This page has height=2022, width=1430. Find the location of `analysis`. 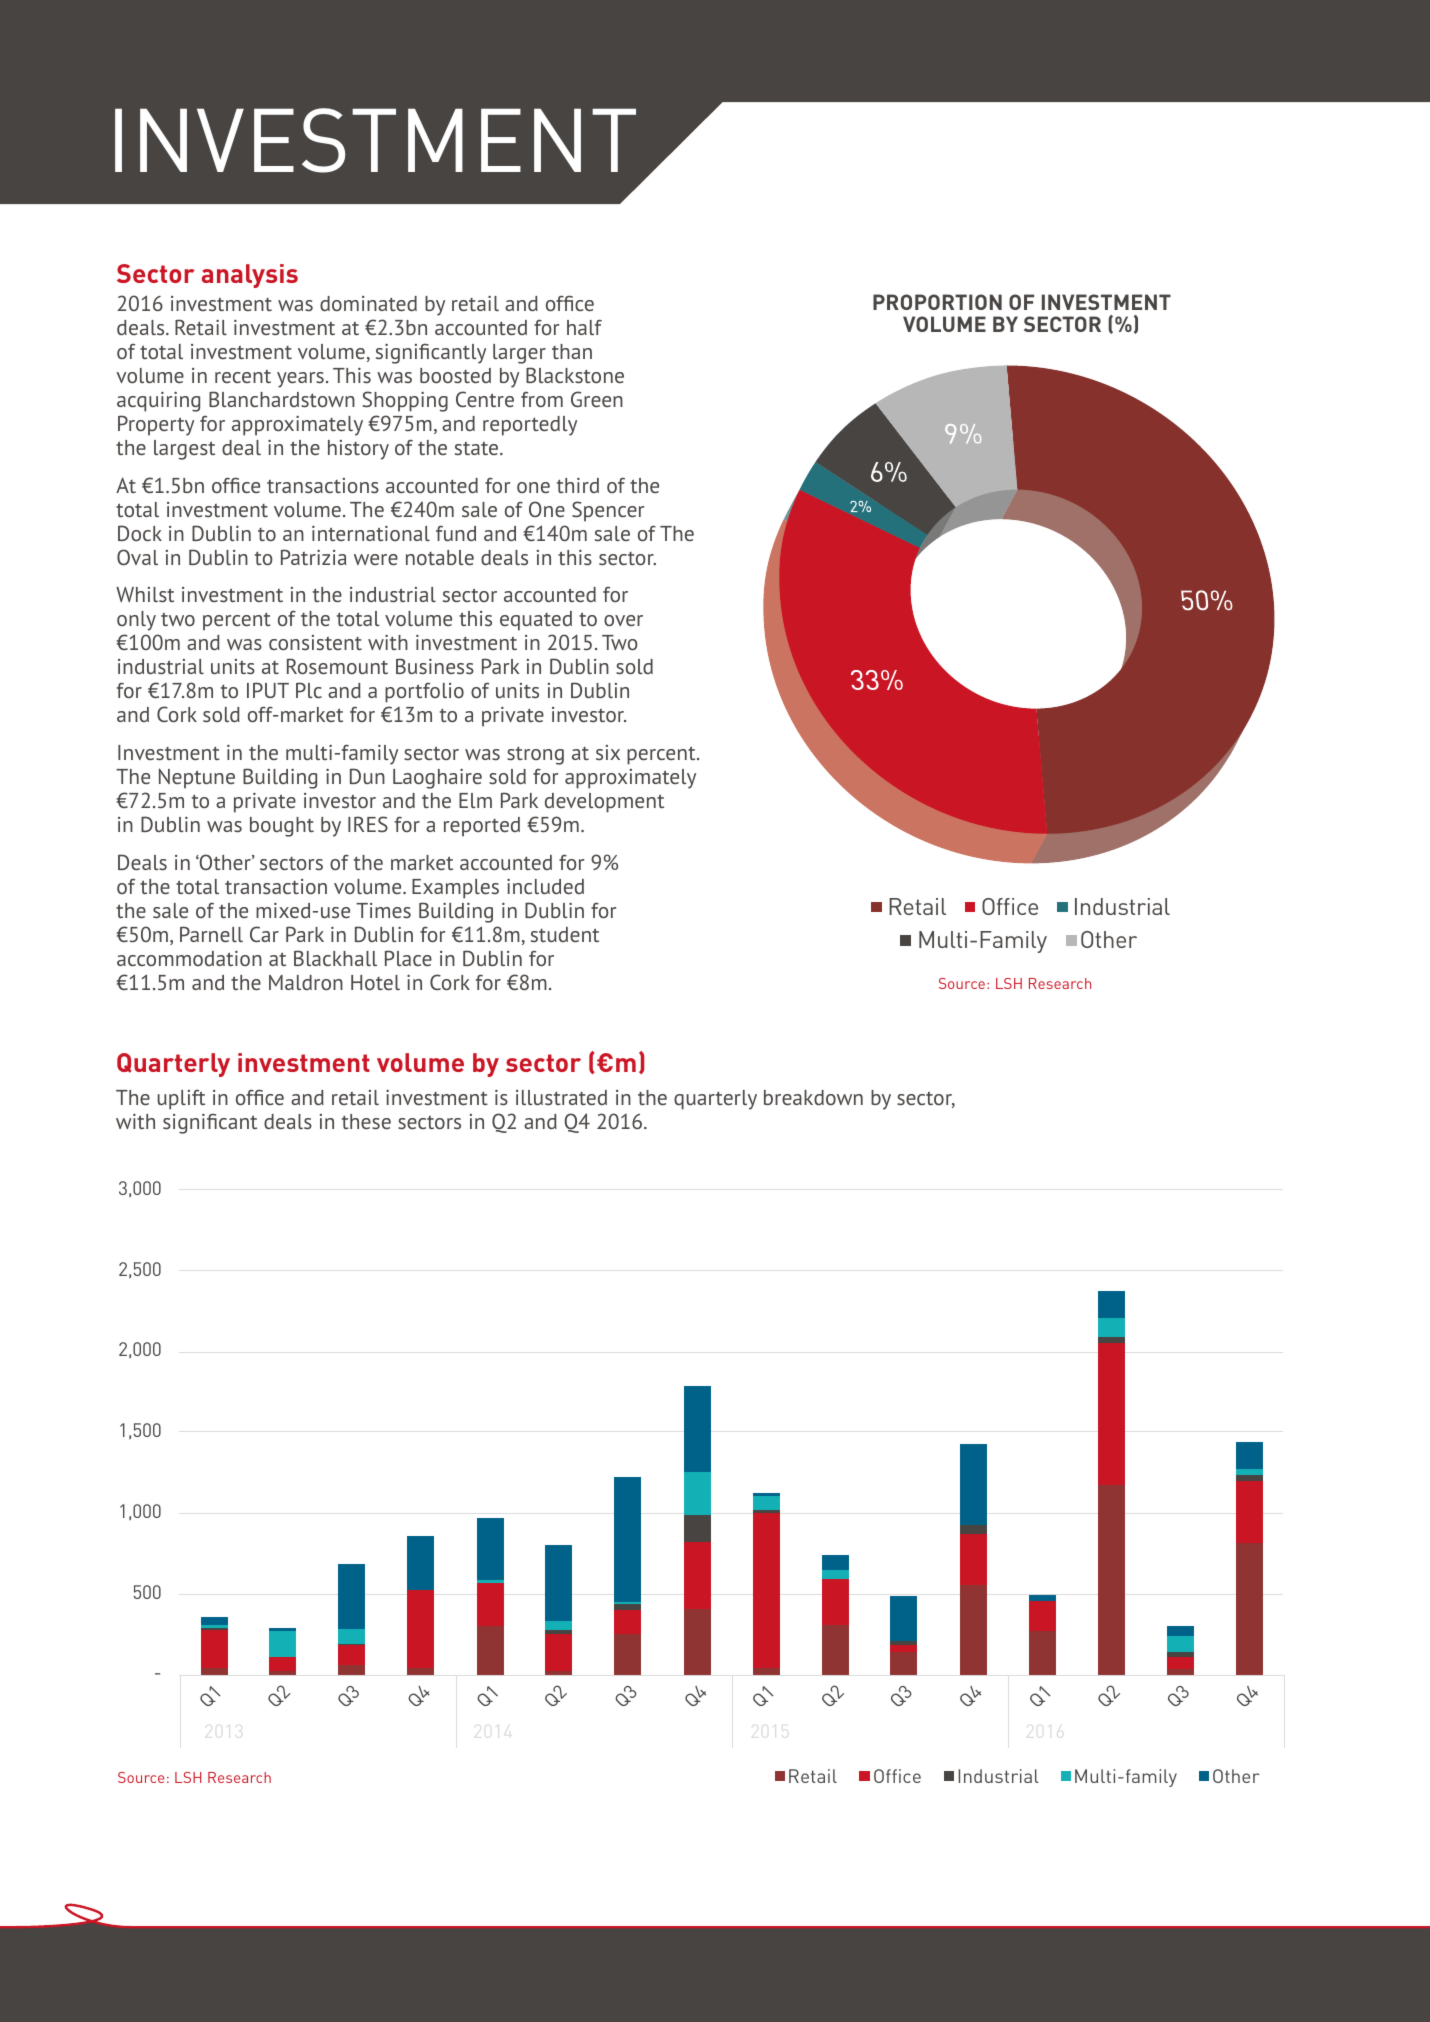

analysis is located at coordinates (250, 276).
